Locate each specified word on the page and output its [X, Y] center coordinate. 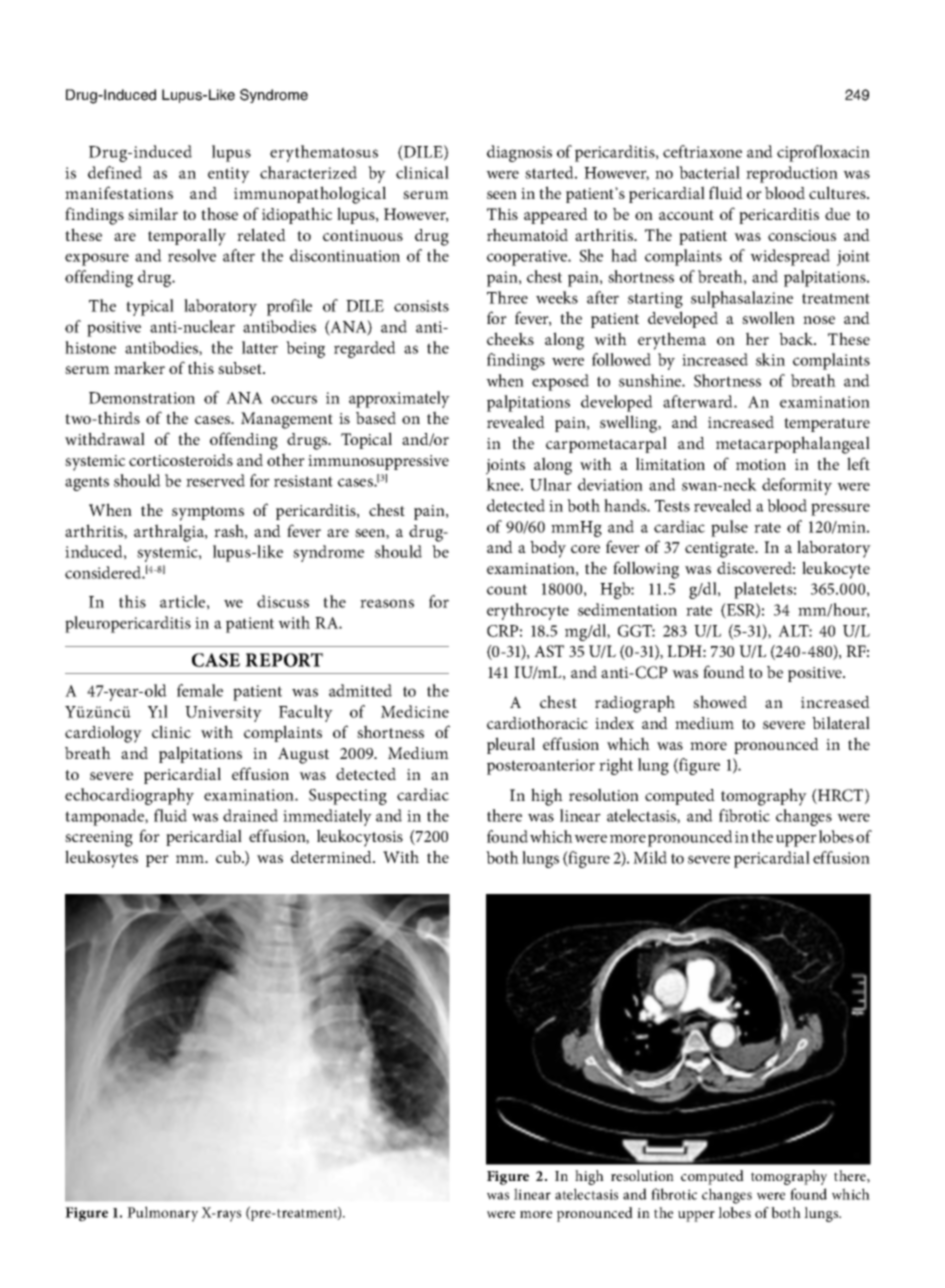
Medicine [415, 711]
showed [720, 701]
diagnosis [519, 153]
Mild [650, 857]
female [200, 690]
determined [332, 857]
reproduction [792, 174]
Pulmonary [162, 1214]
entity [229, 175]
